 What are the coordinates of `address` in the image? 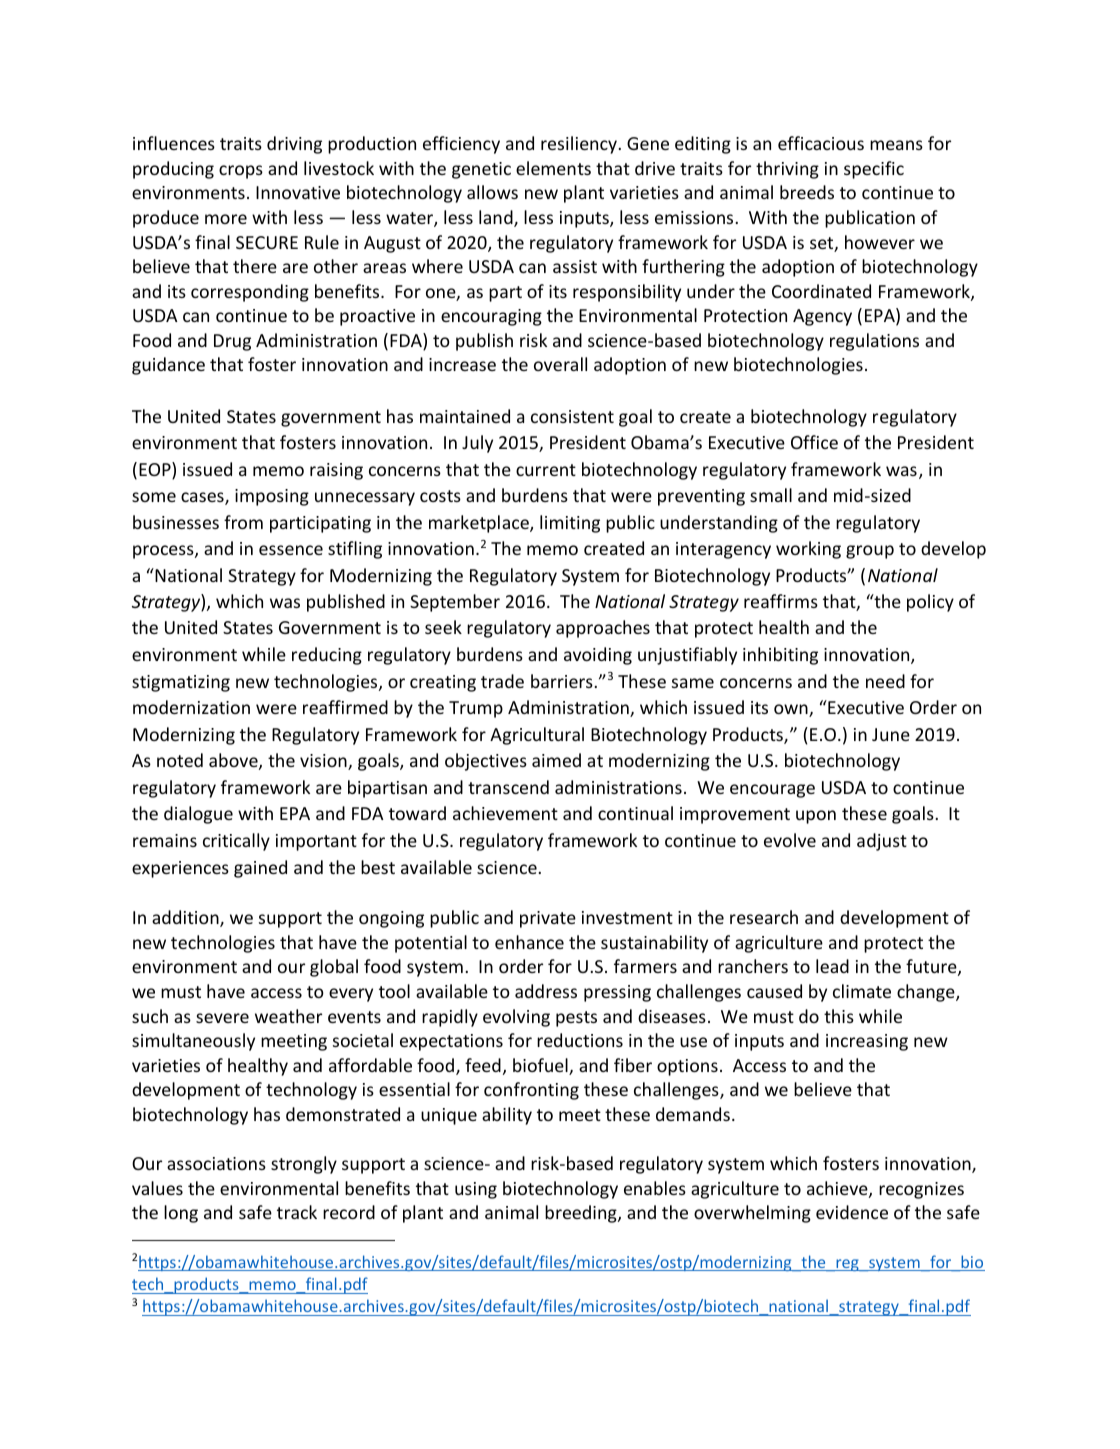 It's located at (546, 991).
